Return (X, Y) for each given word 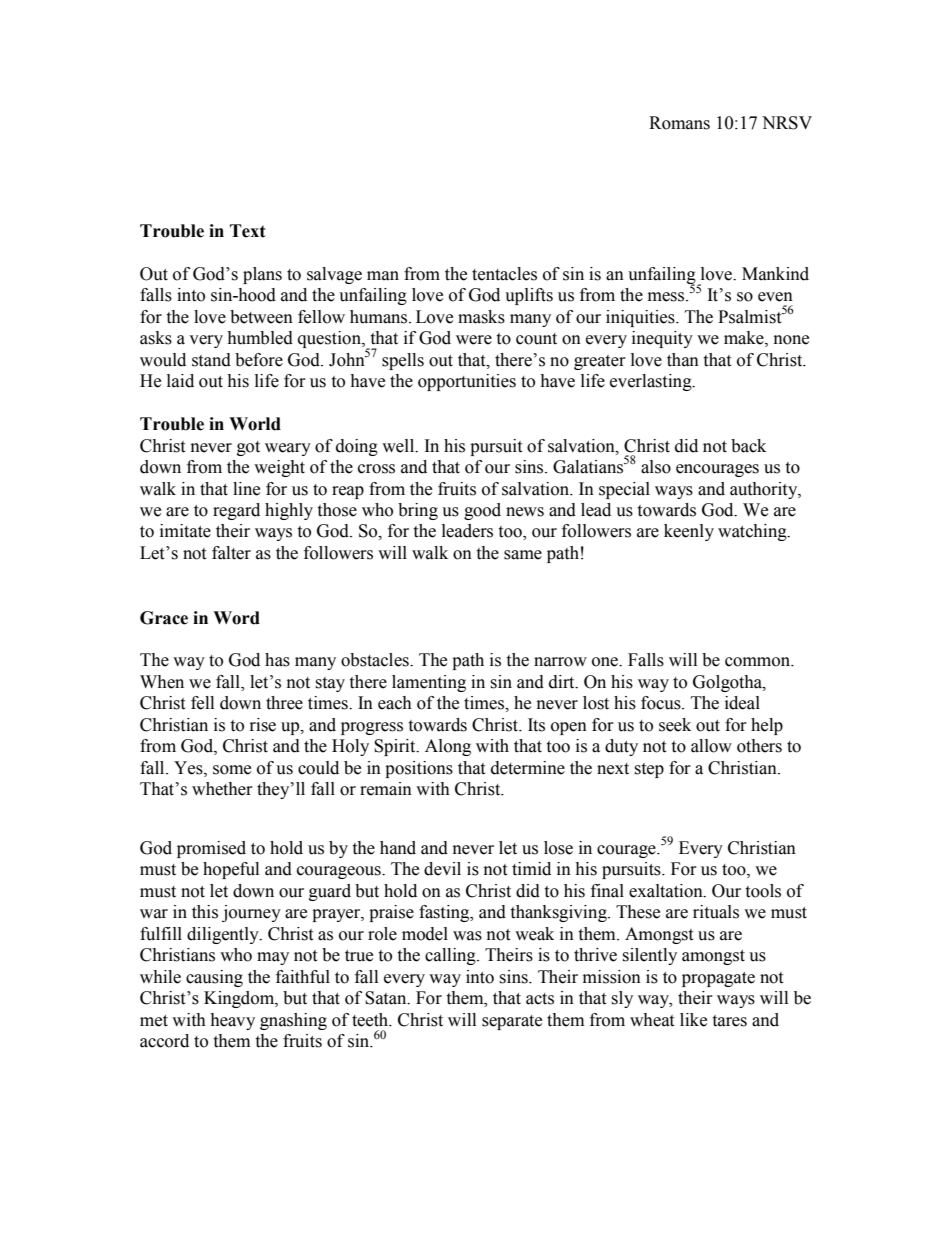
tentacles (504, 274)
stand (211, 360)
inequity (662, 339)
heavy (232, 1021)
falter (231, 553)
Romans (679, 123)
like (693, 1020)
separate (512, 1022)
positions (419, 769)
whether (222, 789)
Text (248, 231)
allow (711, 746)
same (523, 555)
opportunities (467, 382)
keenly (689, 532)
